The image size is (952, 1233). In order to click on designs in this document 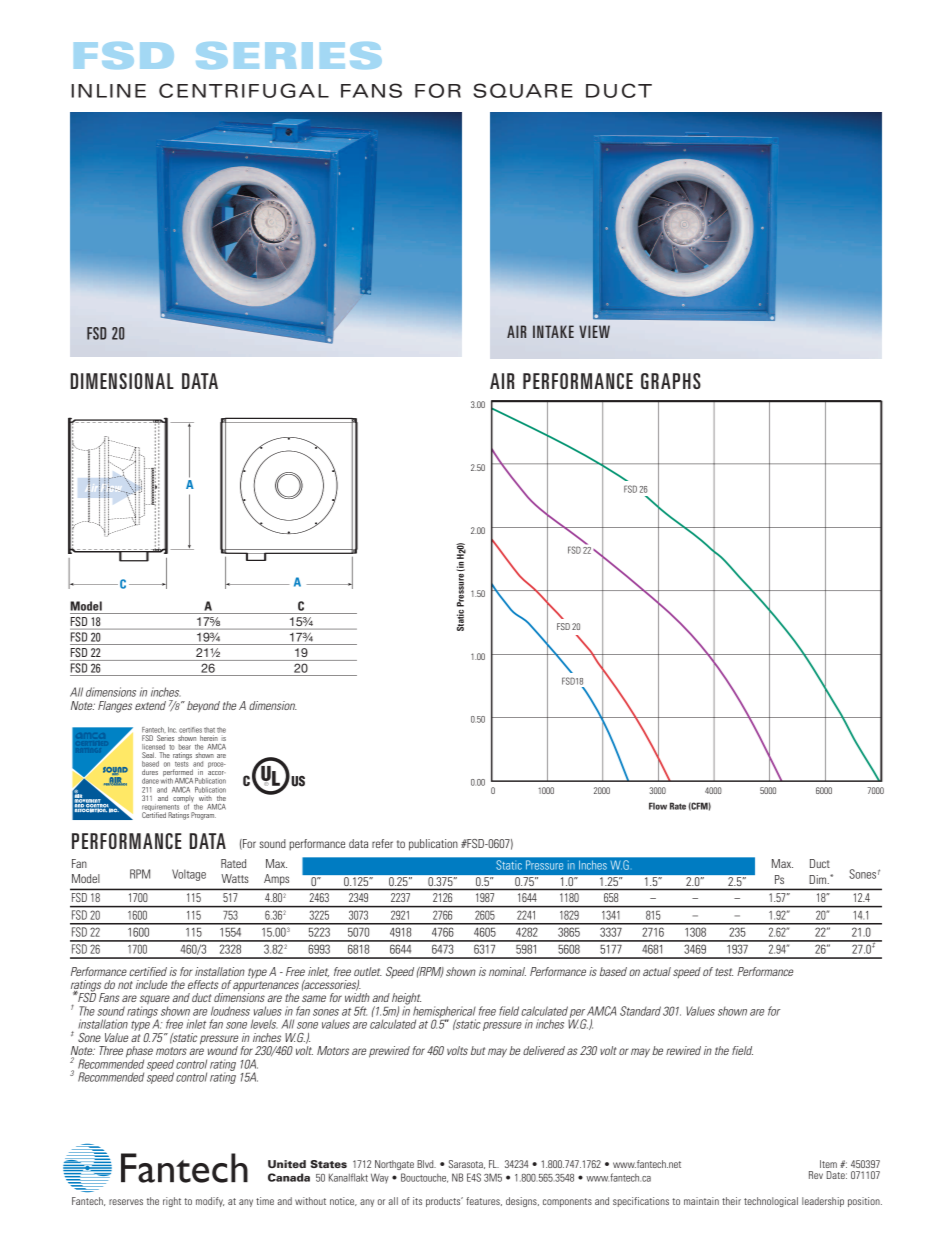, I will do `click(522, 1202)`.
